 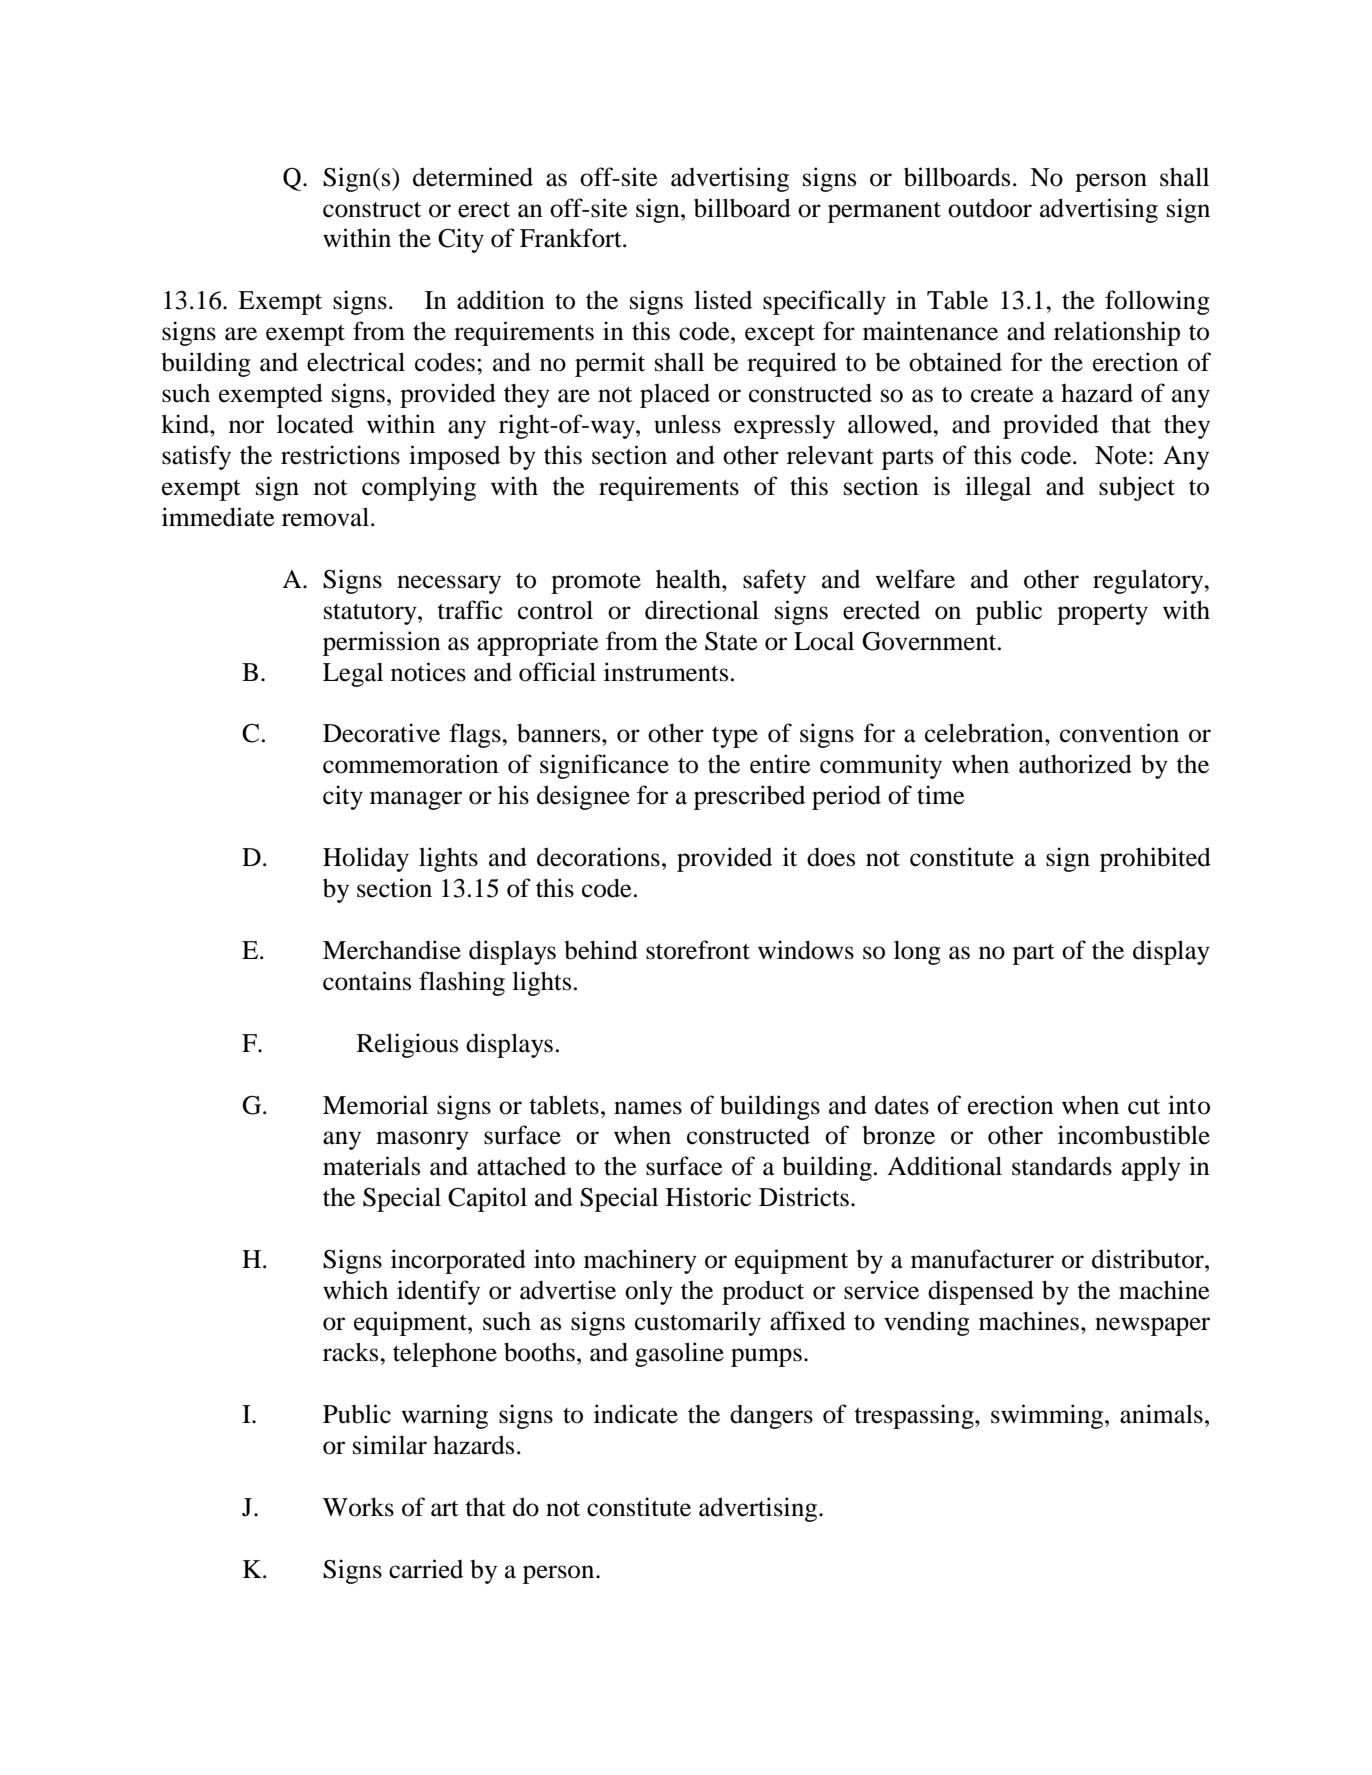 What do you see at coordinates (358, 1507) in the screenshot?
I see `Works` at bounding box center [358, 1507].
